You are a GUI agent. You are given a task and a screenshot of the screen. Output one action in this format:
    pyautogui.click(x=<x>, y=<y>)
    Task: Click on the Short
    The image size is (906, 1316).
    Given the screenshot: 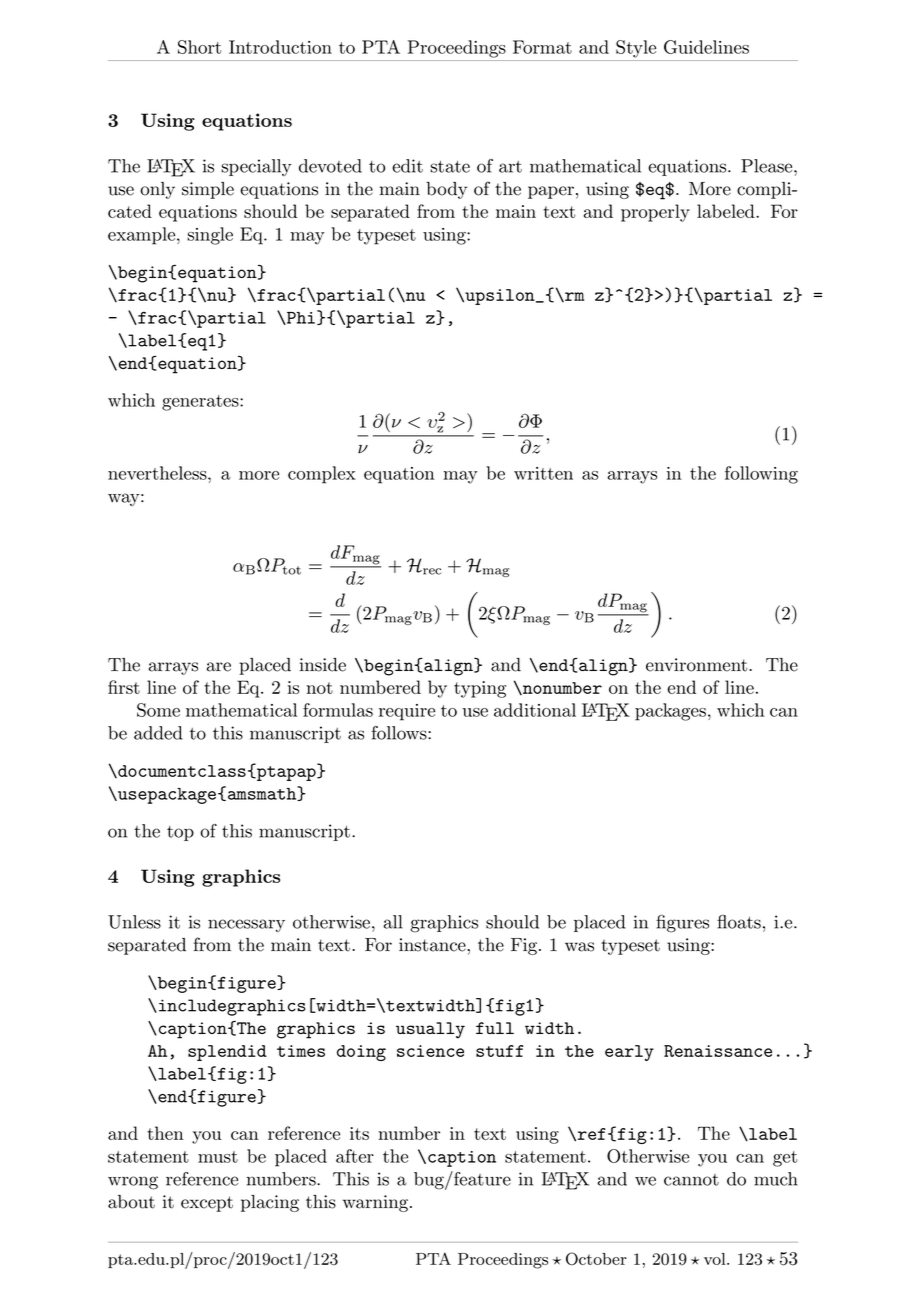 What is the action you would take?
    pyautogui.click(x=199, y=47)
